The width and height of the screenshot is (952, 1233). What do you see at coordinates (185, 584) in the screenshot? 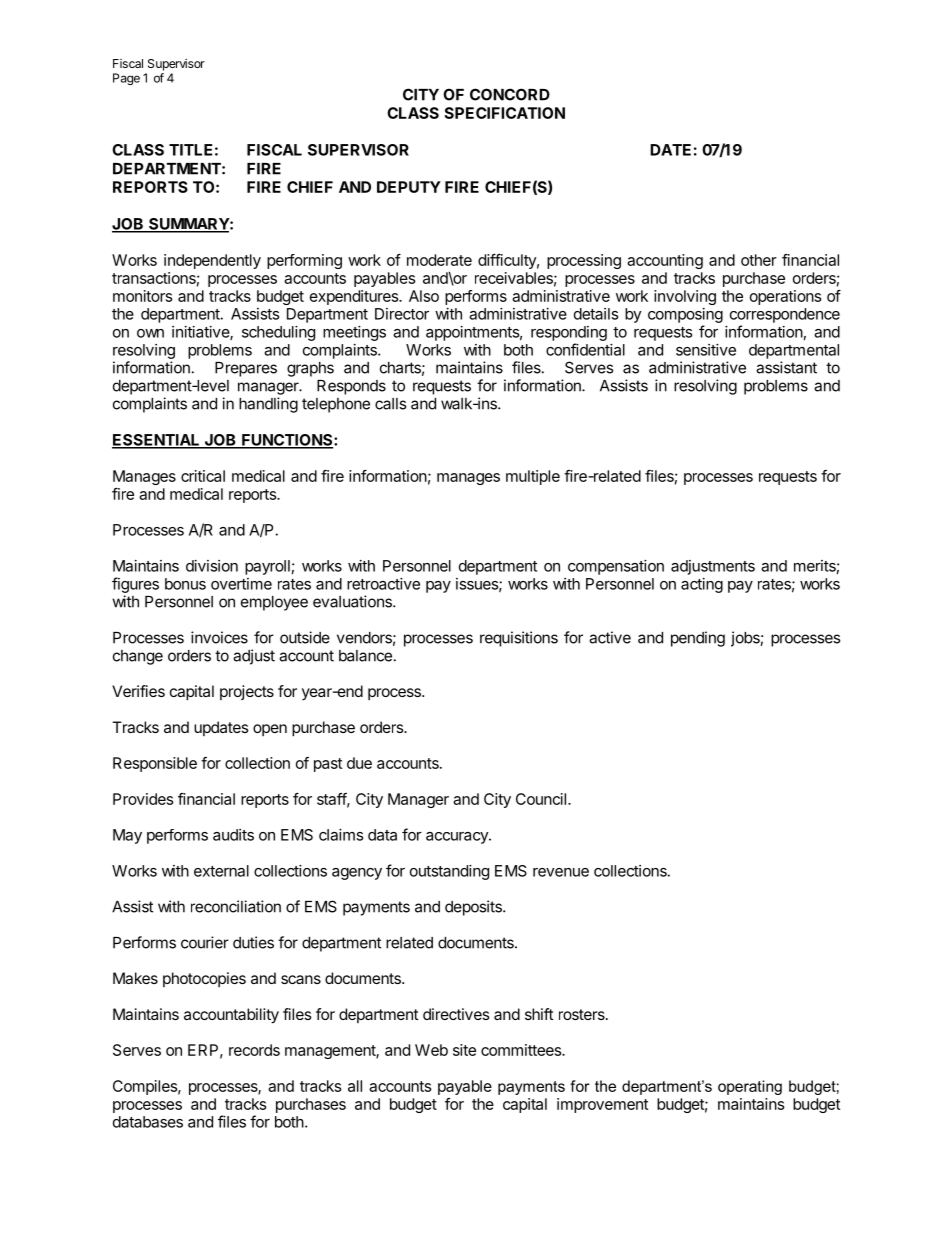
I see `bonus` at bounding box center [185, 584].
